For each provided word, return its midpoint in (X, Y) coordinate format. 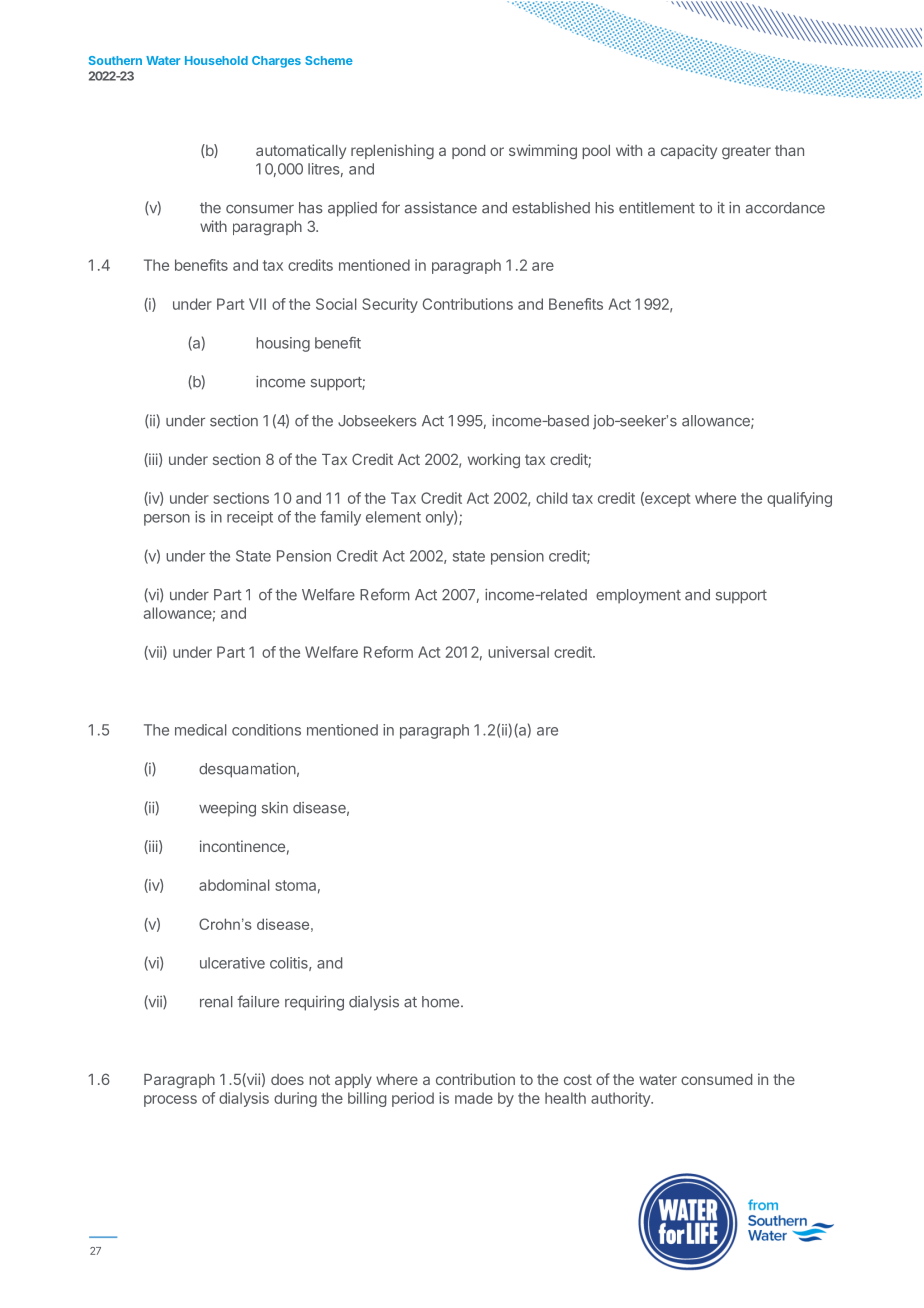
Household (216, 60)
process (170, 1101)
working (494, 461)
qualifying (799, 499)
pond (468, 152)
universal (518, 652)
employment (638, 596)
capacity (689, 151)
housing (283, 344)
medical (201, 730)
